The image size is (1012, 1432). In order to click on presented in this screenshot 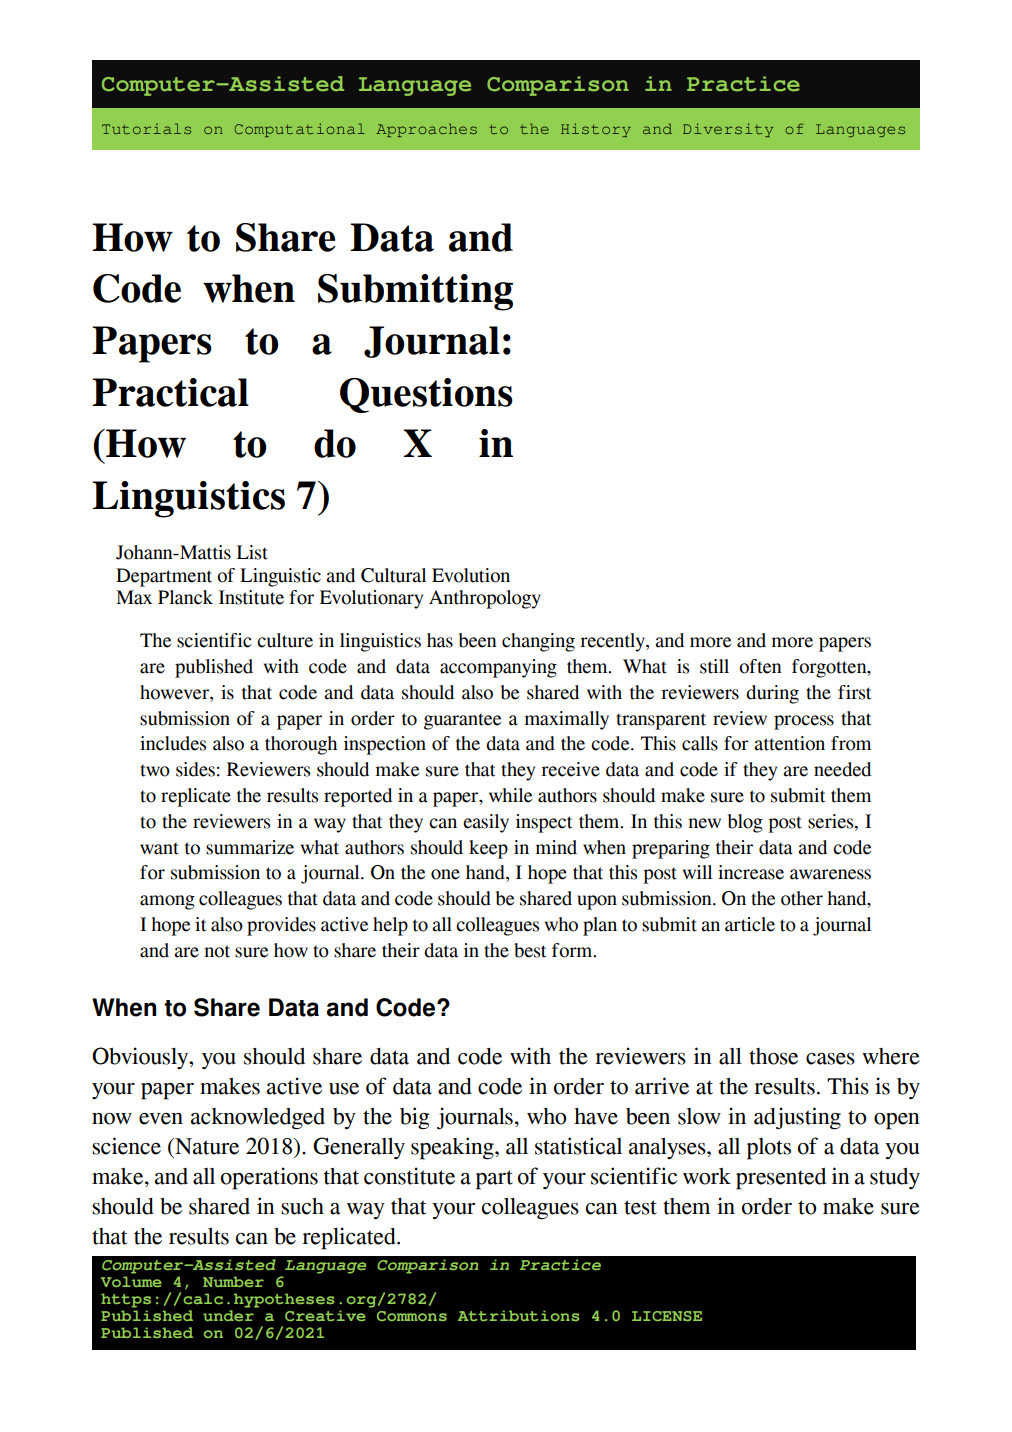, I will do `click(781, 1179)`.
